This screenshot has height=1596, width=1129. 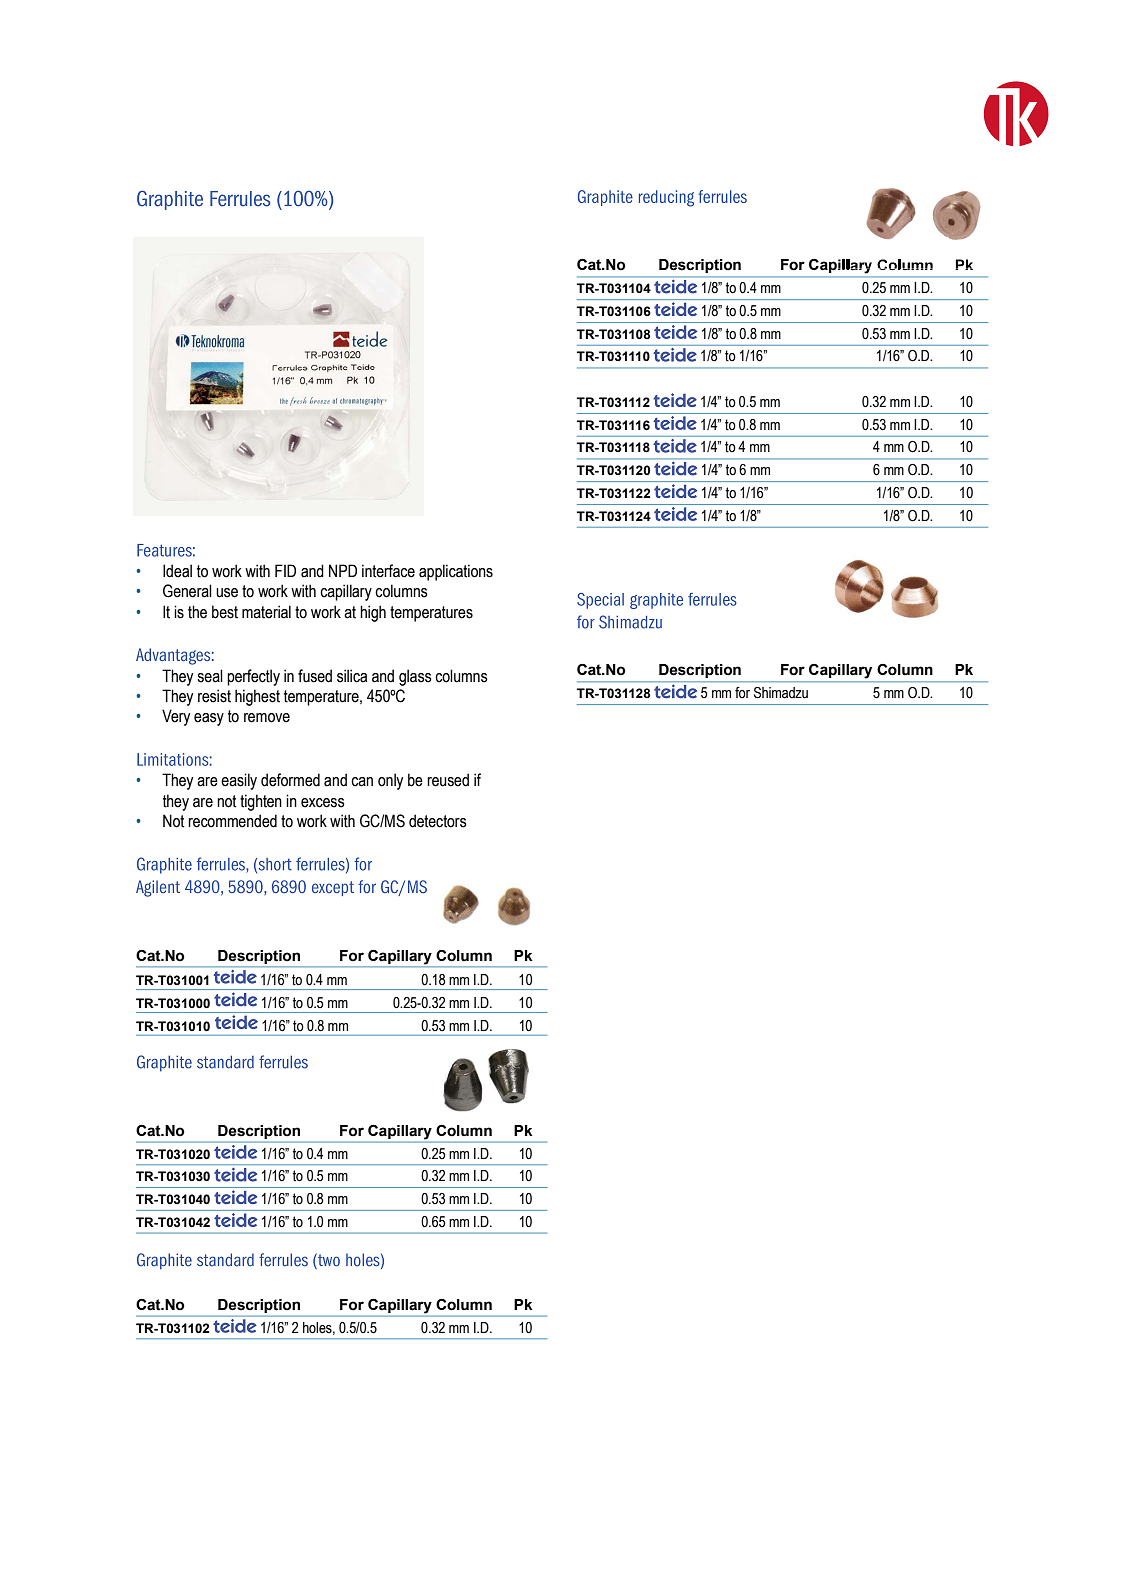 I want to click on NPD, so click(x=343, y=570).
